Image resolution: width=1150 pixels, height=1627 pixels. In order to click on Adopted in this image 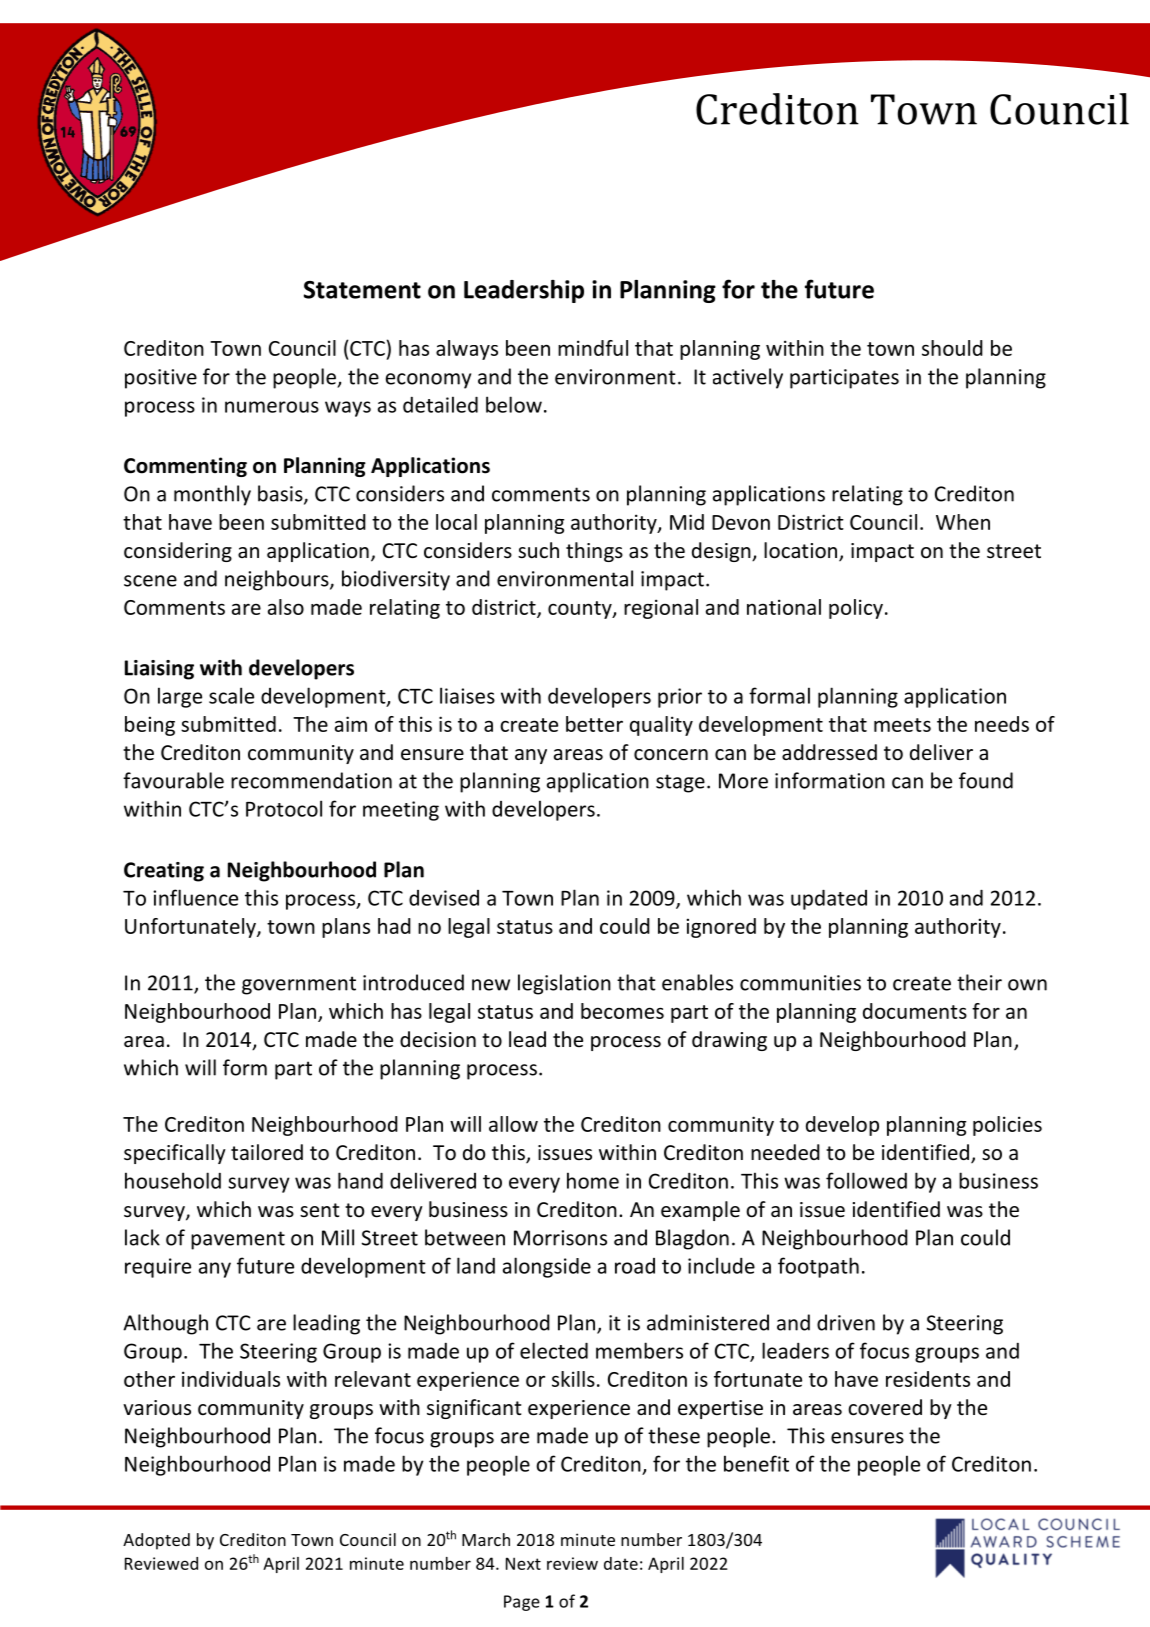, I will do `click(156, 1541)`.
